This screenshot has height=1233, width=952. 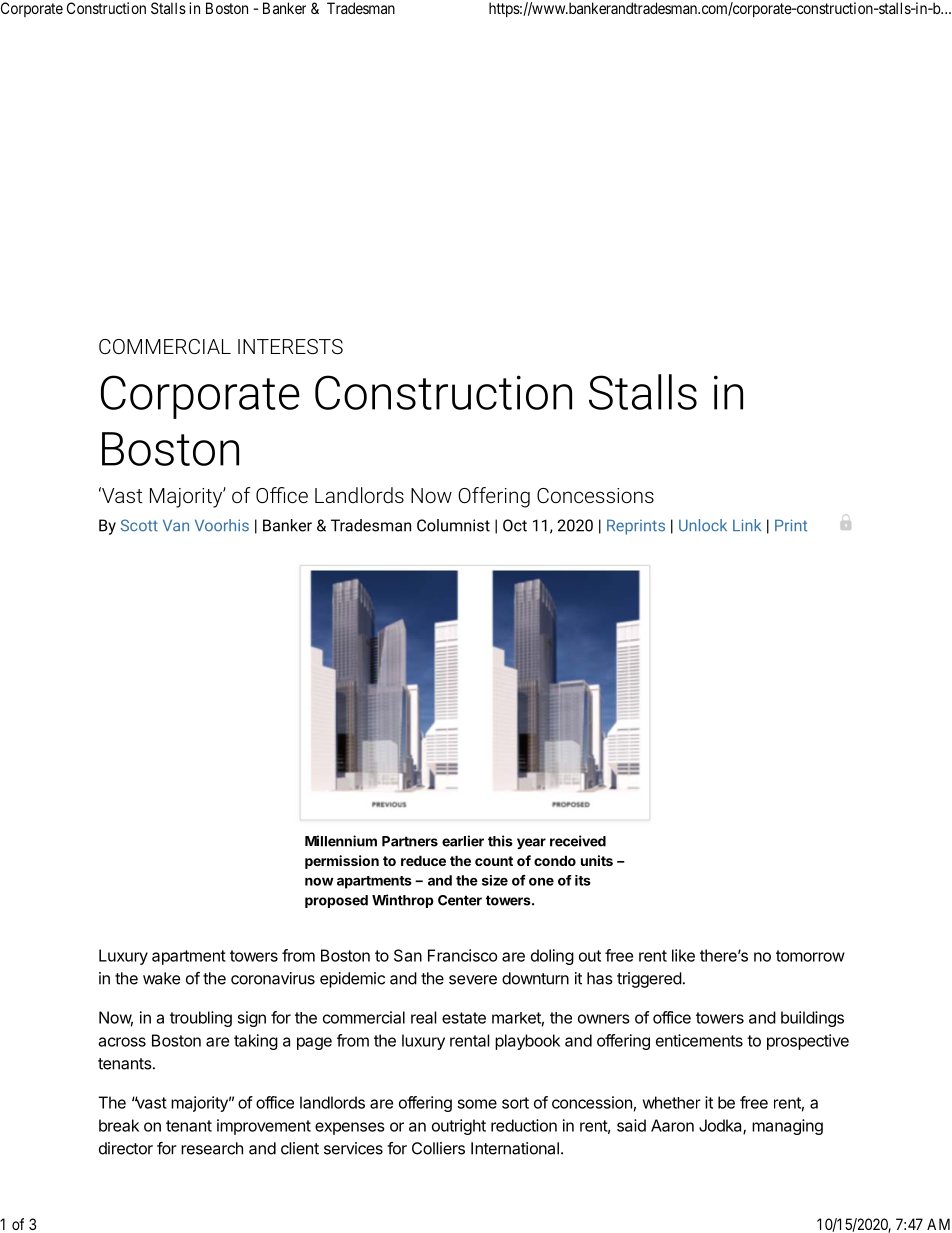 What do you see at coordinates (495, 880) in the screenshot?
I see `size` at bounding box center [495, 880].
